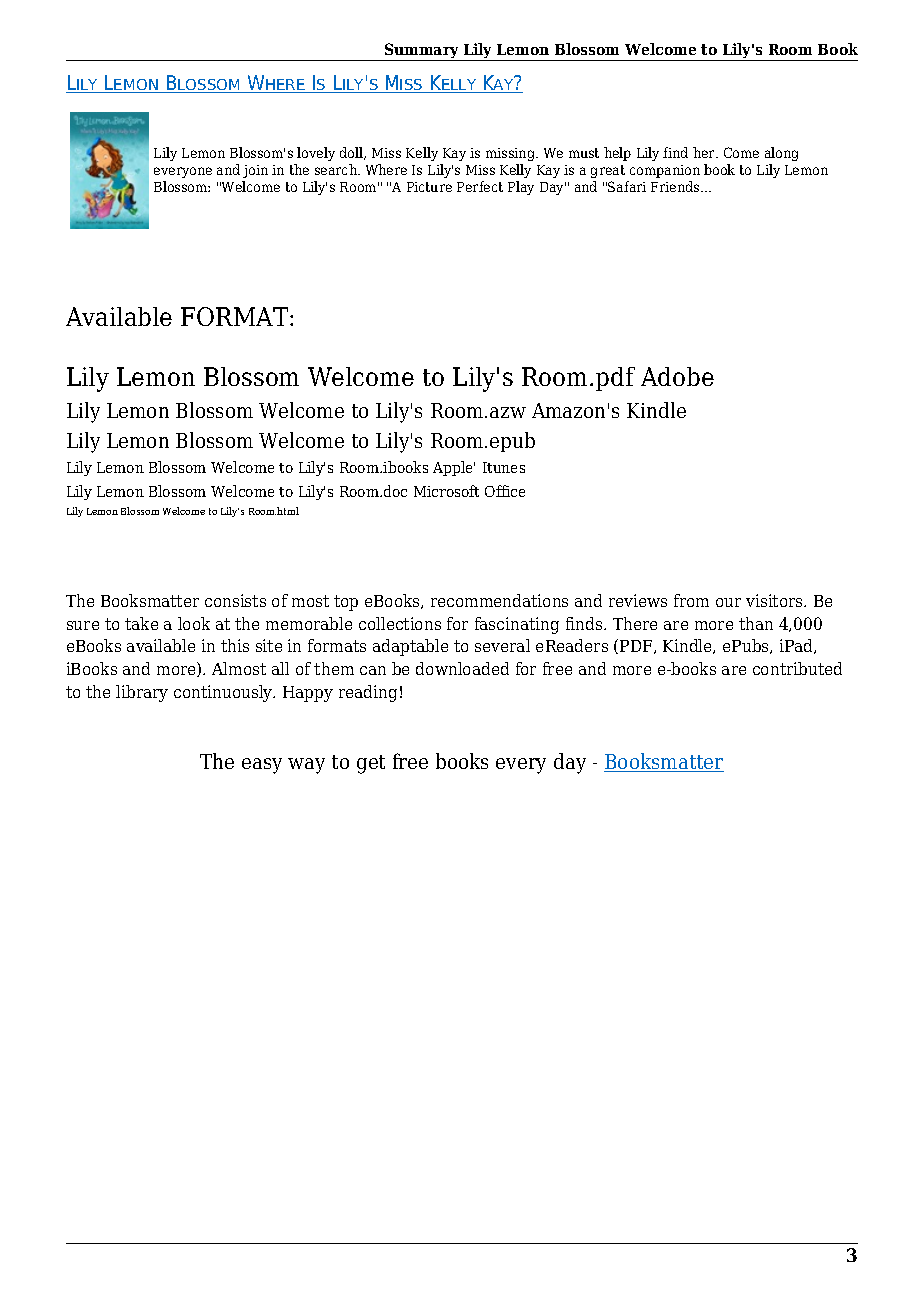 The image size is (924, 1308). What do you see at coordinates (371, 764) in the image?
I see `get` at bounding box center [371, 764].
